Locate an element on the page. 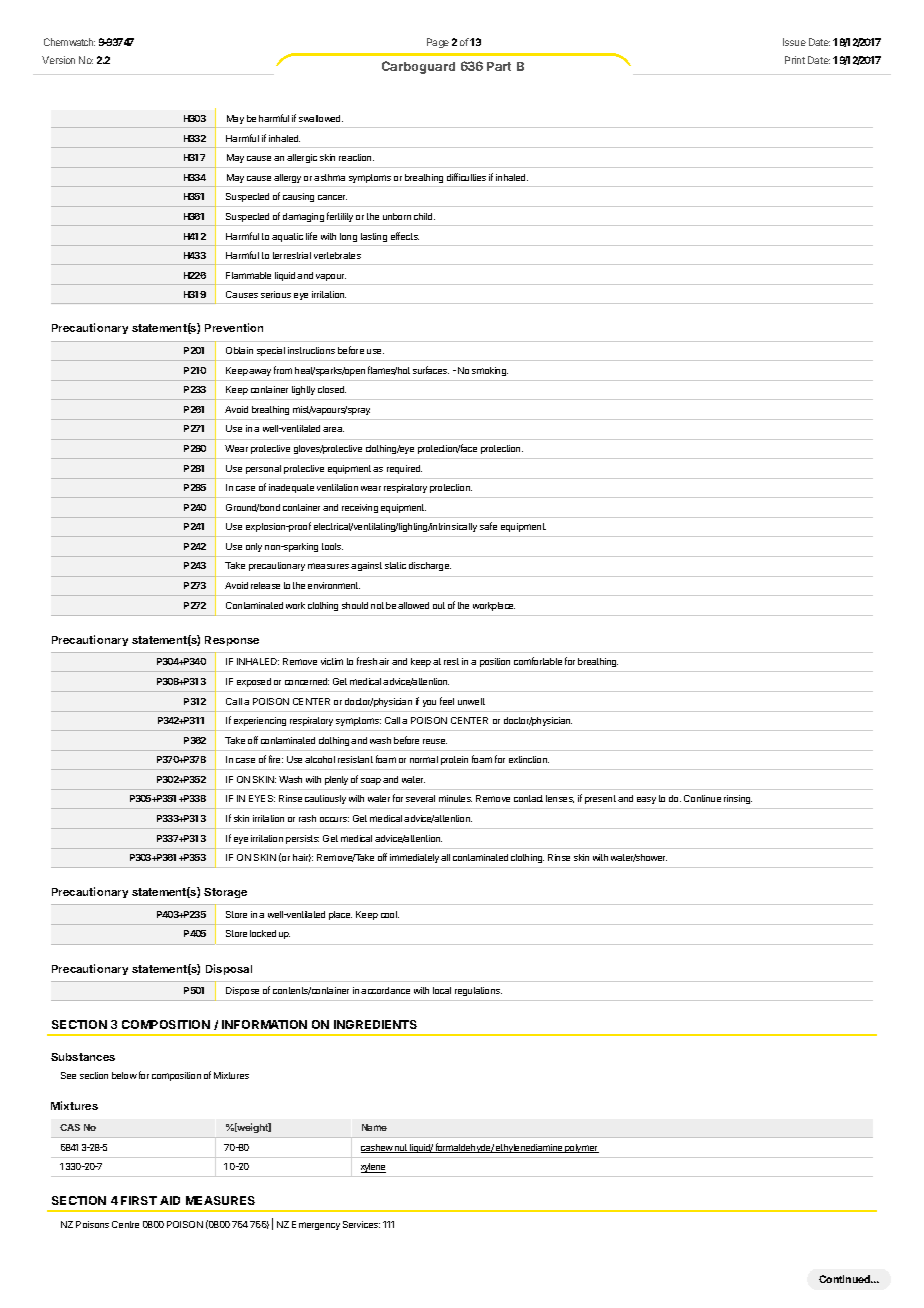  FIRST is located at coordinates (139, 1200).
